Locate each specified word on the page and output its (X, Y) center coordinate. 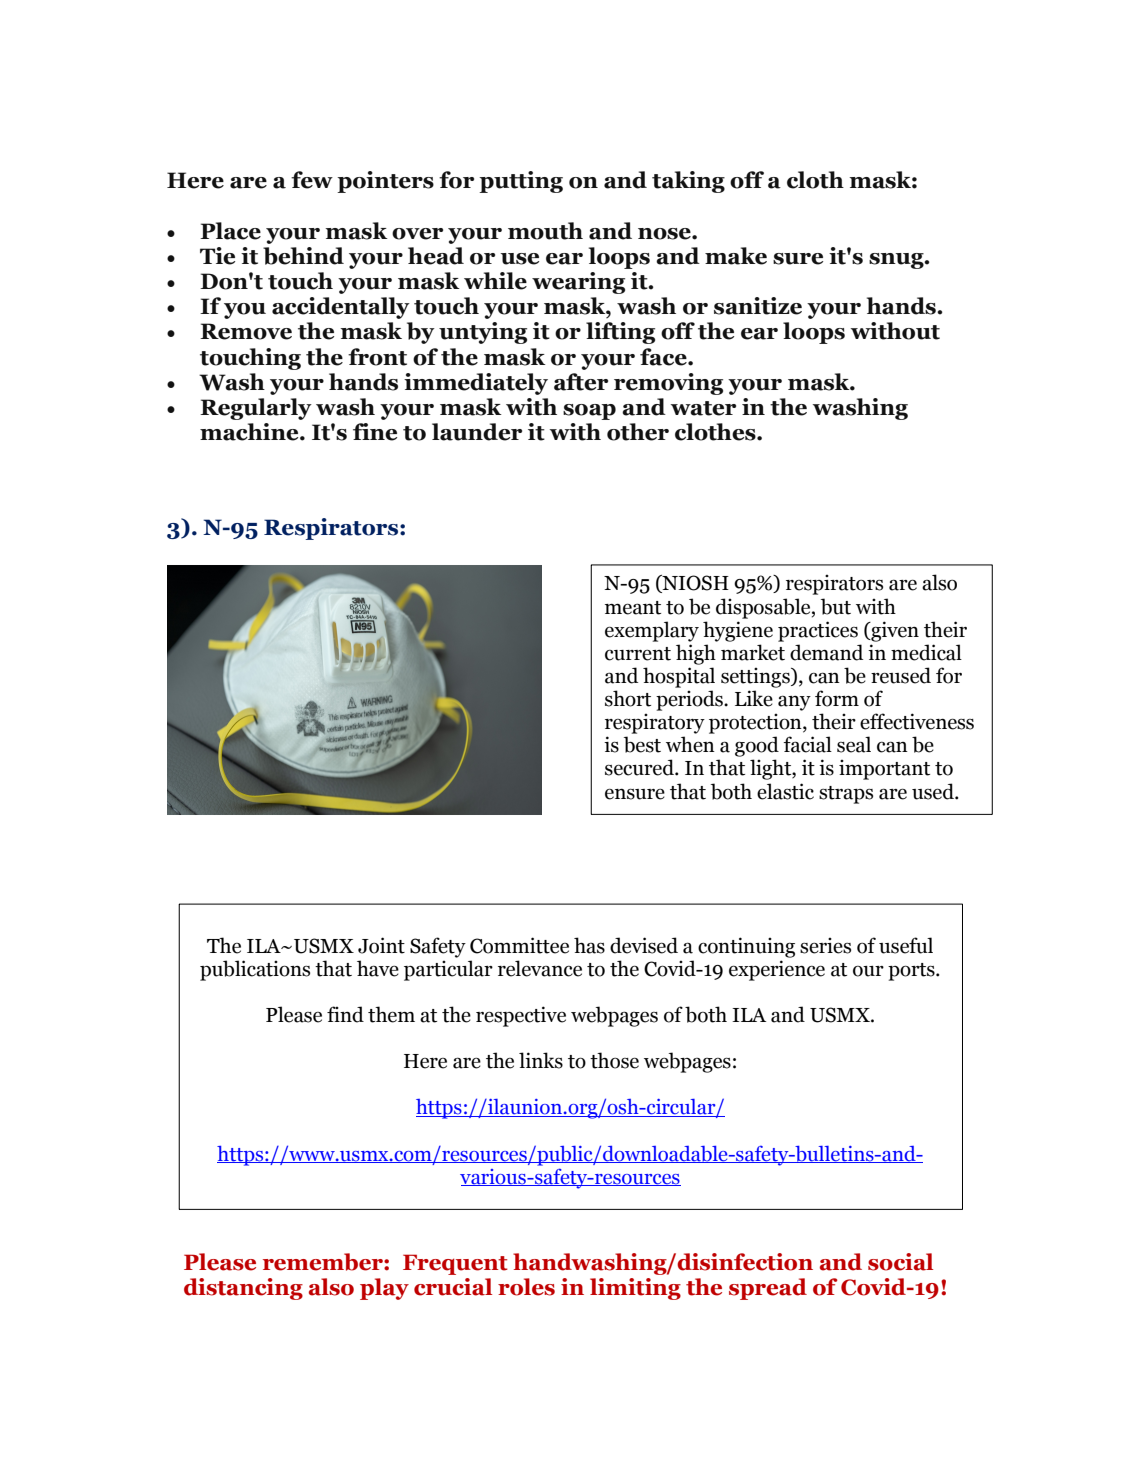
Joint (381, 945)
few (312, 180)
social (900, 1262)
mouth (545, 231)
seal (854, 744)
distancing (243, 1289)
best (642, 744)
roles (526, 1287)
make (736, 256)
